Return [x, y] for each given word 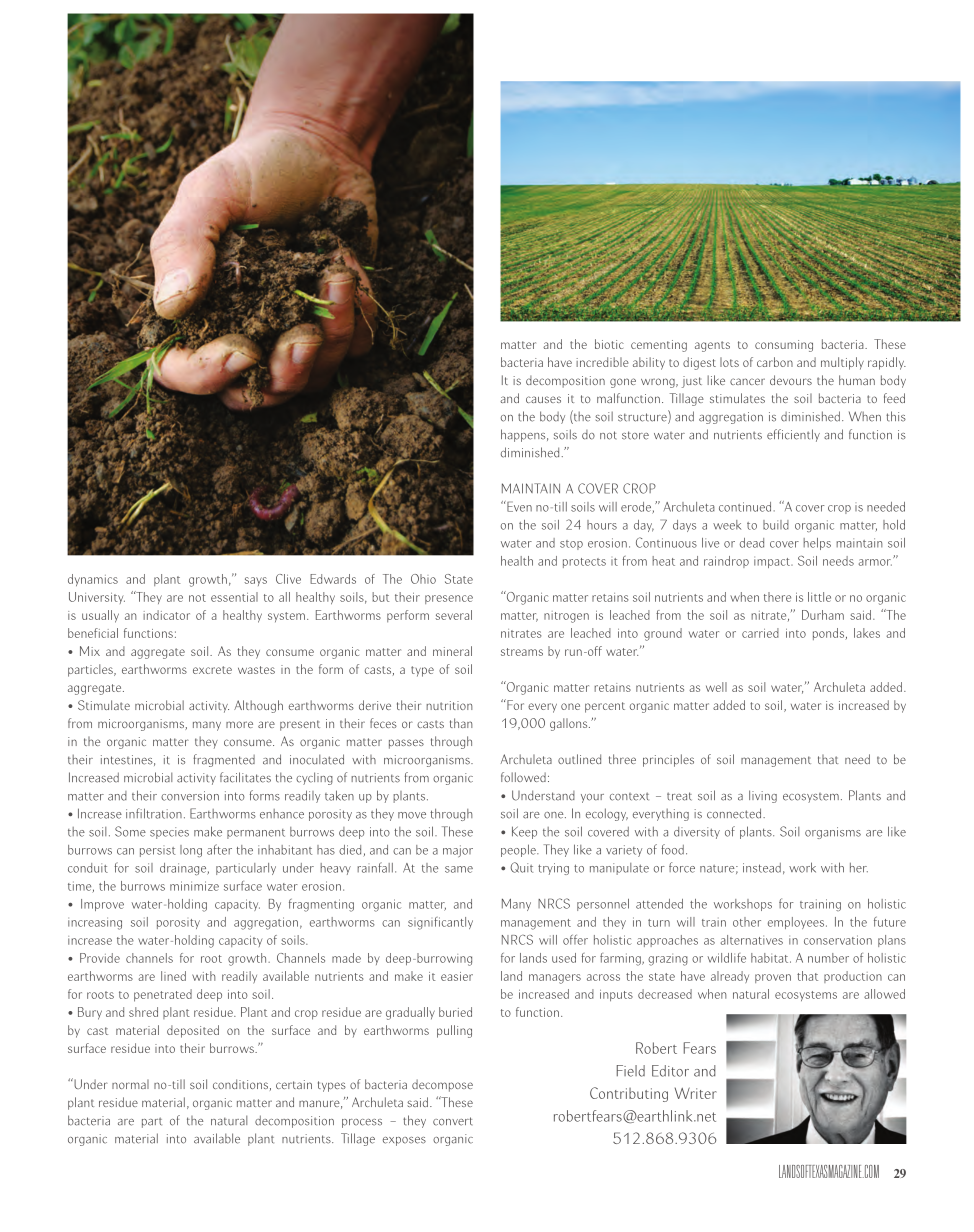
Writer [696, 1093]
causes [543, 399]
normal [130, 1084]
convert [452, 1121]
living [763, 796]
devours [791, 380]
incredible [602, 362]
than [461, 723]
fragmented [224, 760]
